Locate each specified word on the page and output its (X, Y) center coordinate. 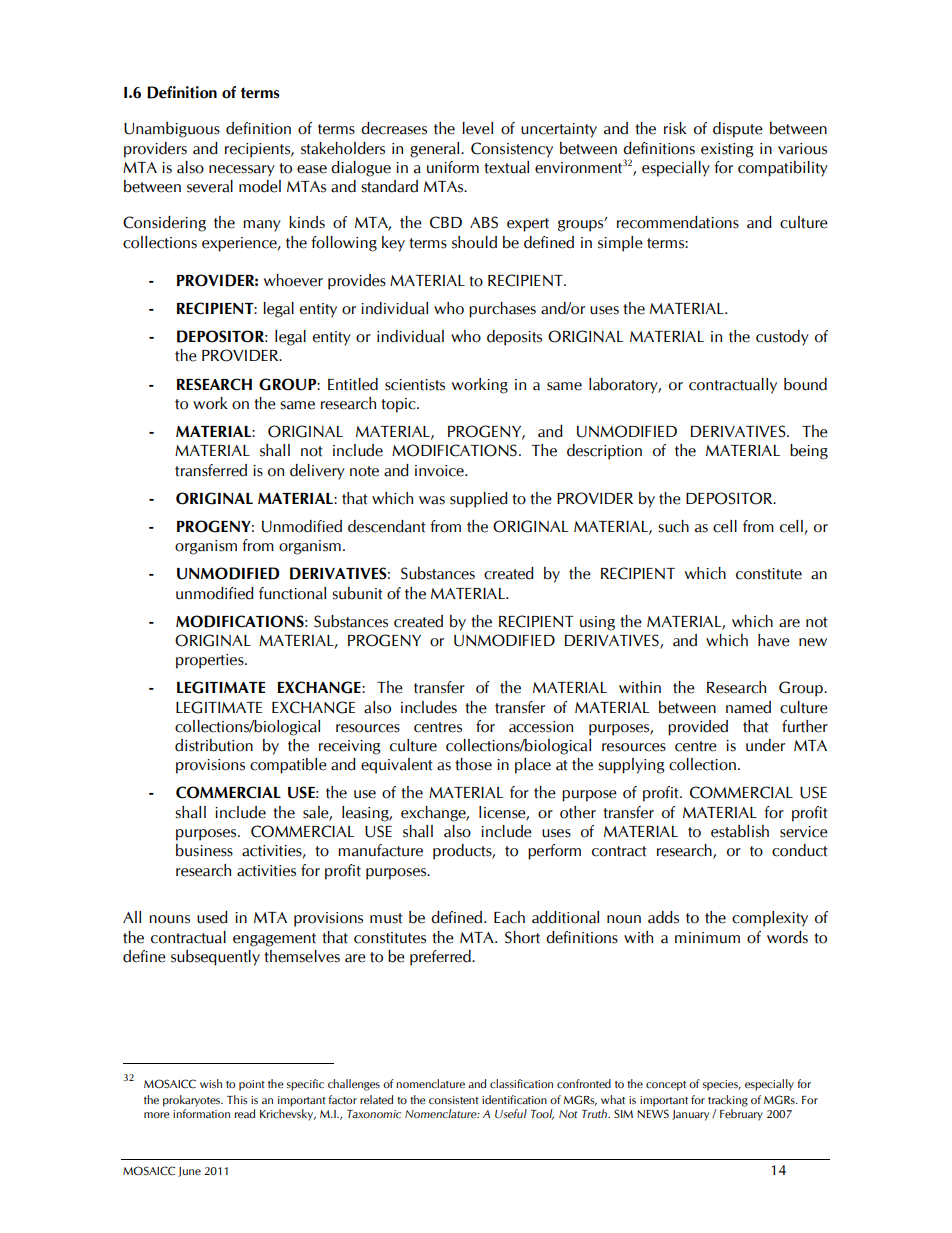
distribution (214, 745)
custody (782, 338)
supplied (479, 500)
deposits (514, 338)
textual (506, 167)
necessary (242, 171)
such (673, 526)
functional (292, 593)
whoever (293, 280)
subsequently (215, 958)
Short (522, 937)
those (473, 764)
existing (727, 150)
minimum (707, 938)
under (765, 745)
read (245, 1113)
